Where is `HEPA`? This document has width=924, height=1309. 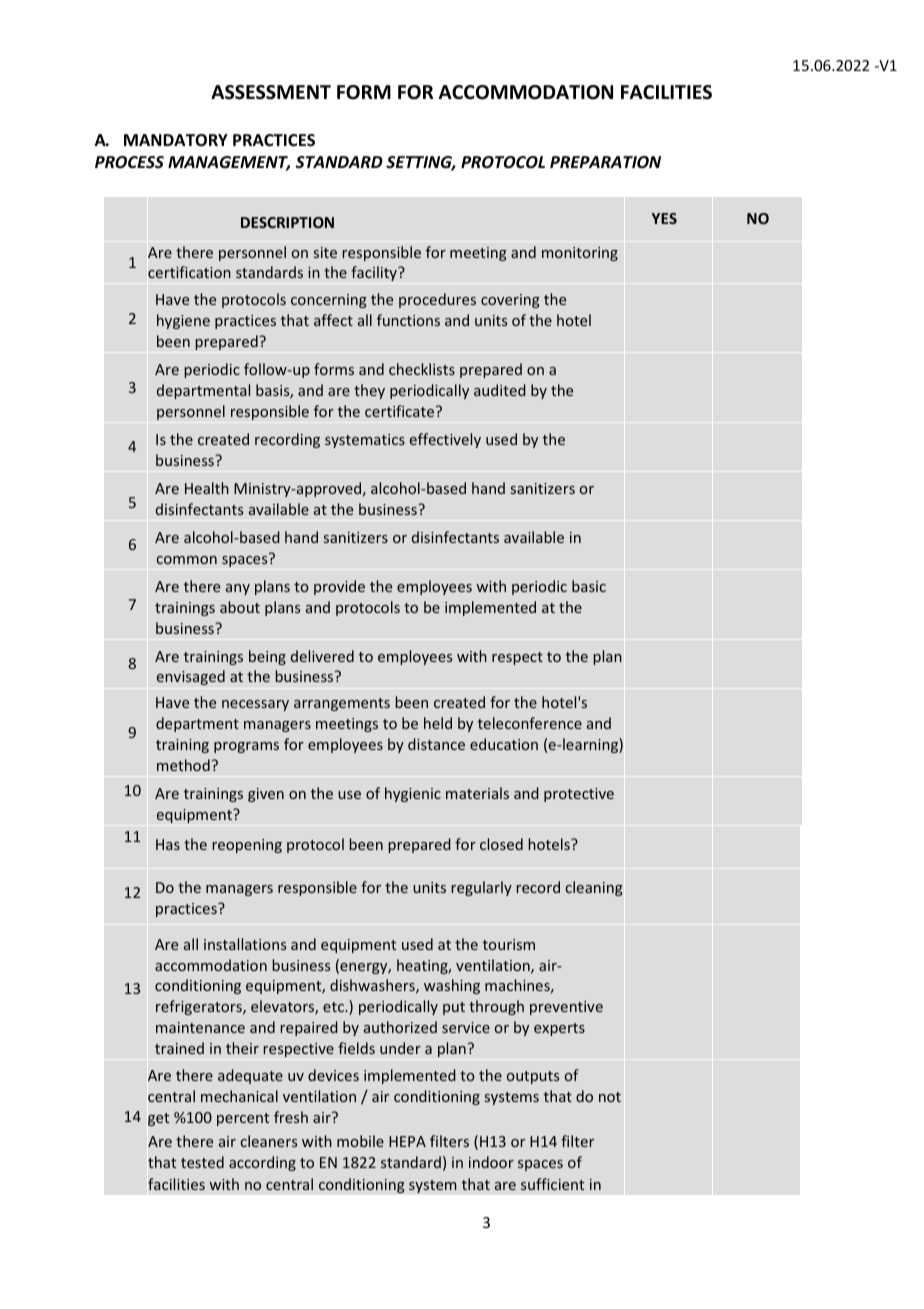 HEPA is located at coordinates (407, 1141).
